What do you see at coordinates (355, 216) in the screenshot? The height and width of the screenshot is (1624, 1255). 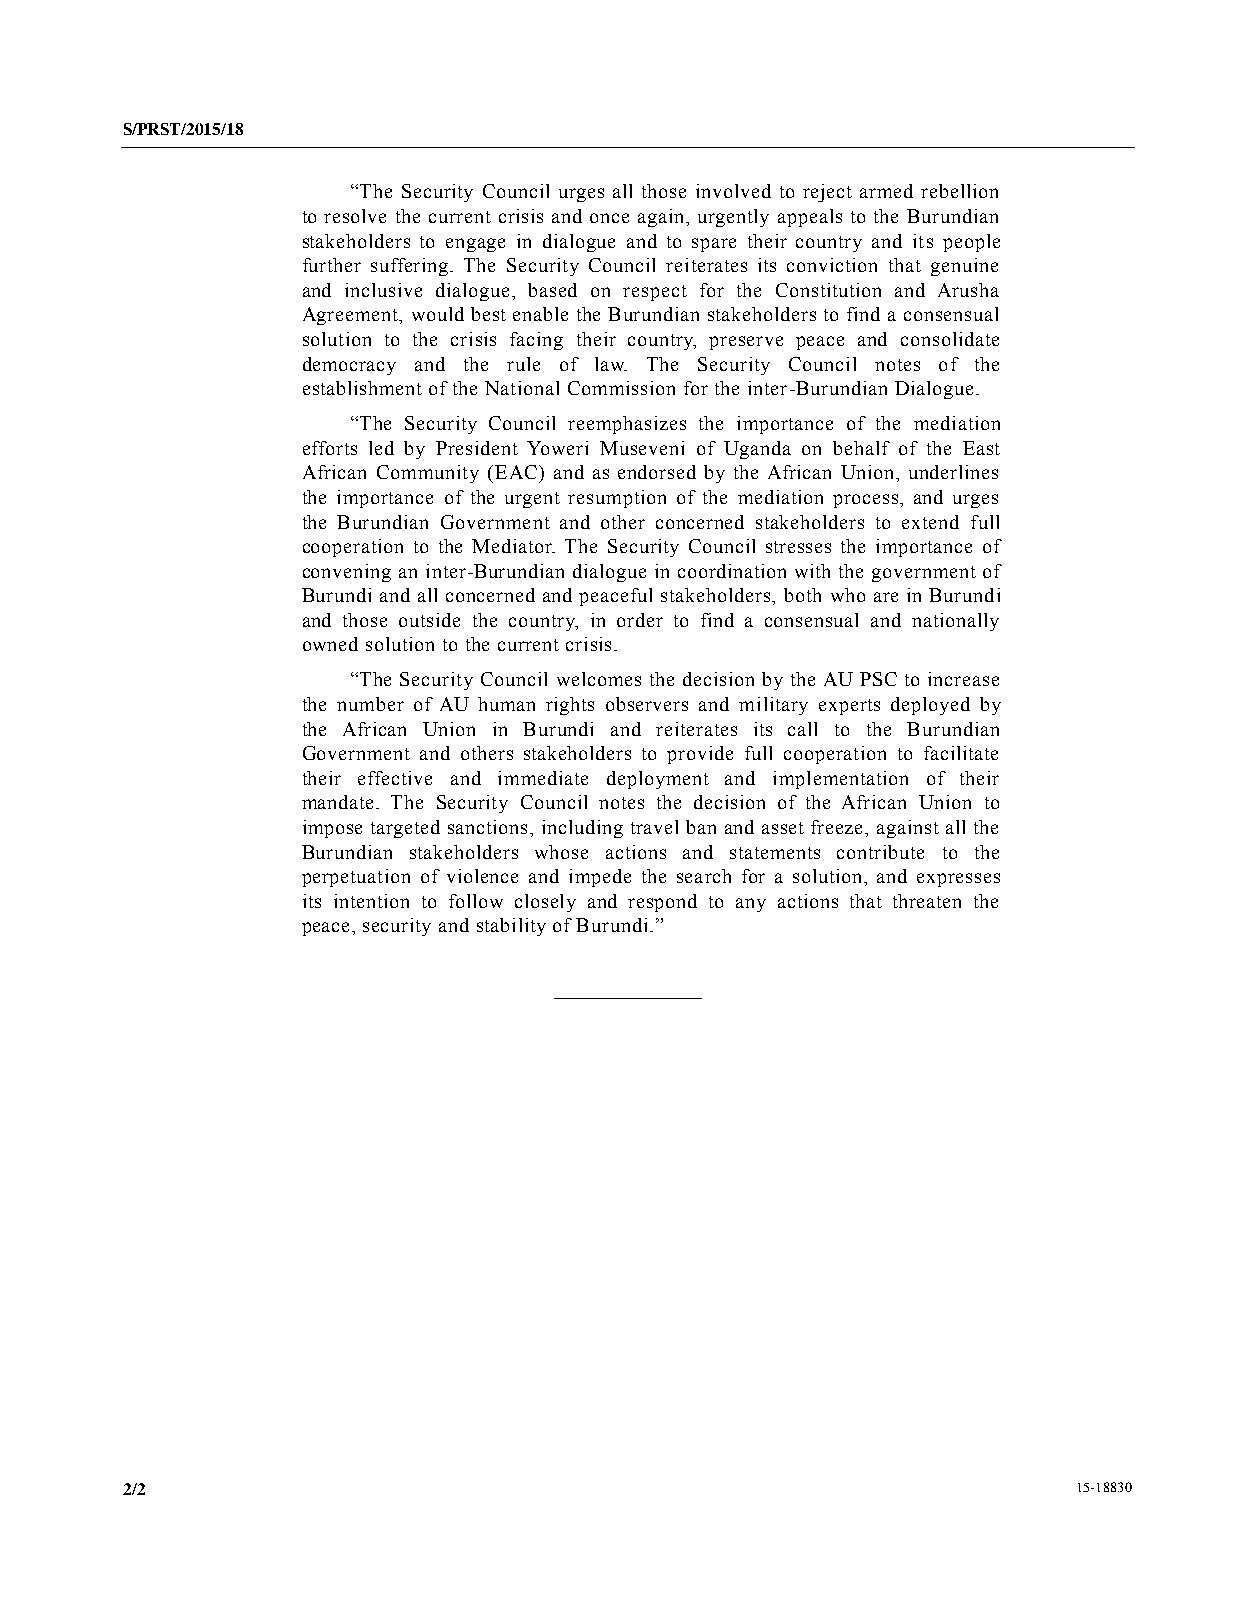 I see `resolve` at bounding box center [355, 216].
